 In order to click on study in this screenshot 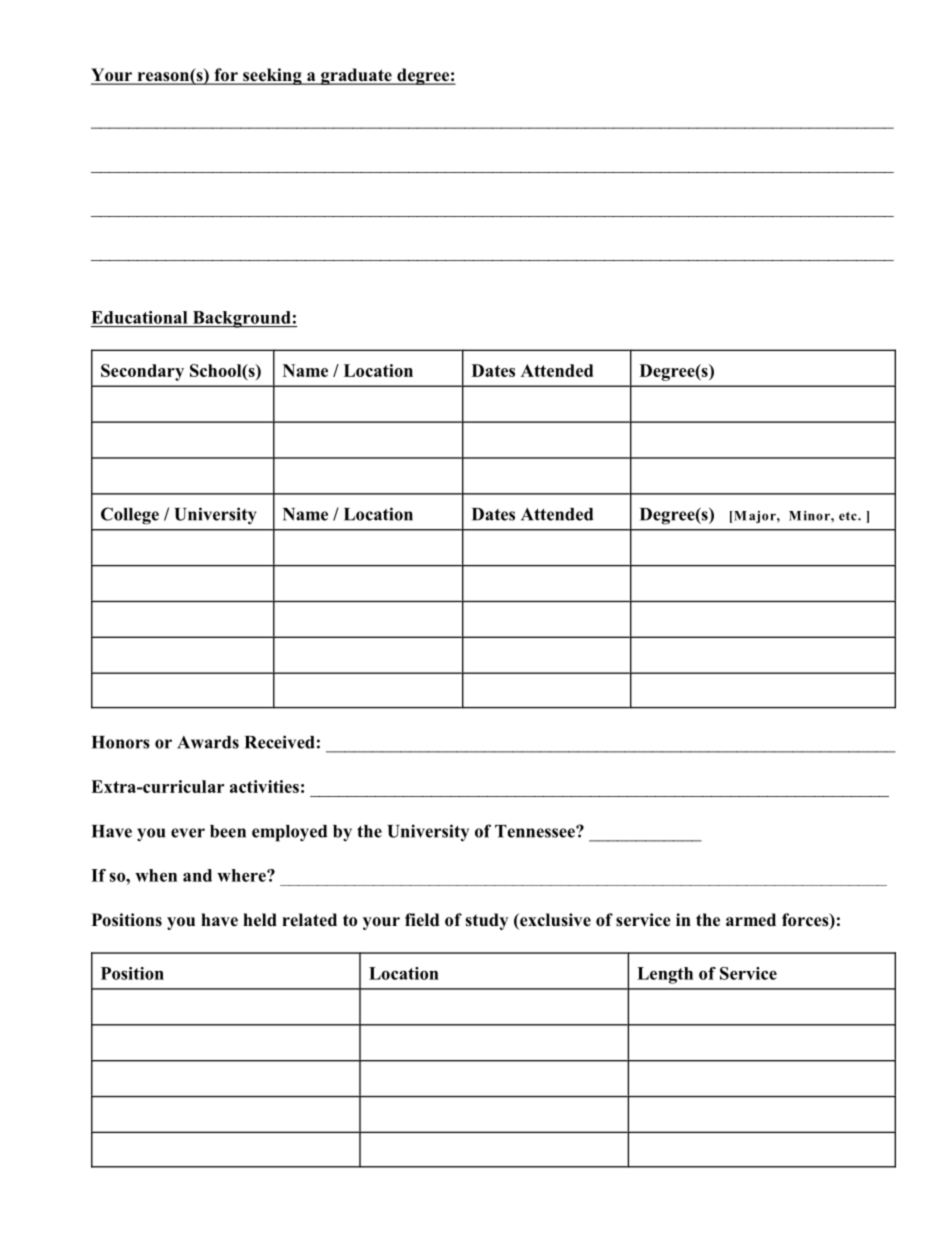, I will do `click(486, 921)`.
